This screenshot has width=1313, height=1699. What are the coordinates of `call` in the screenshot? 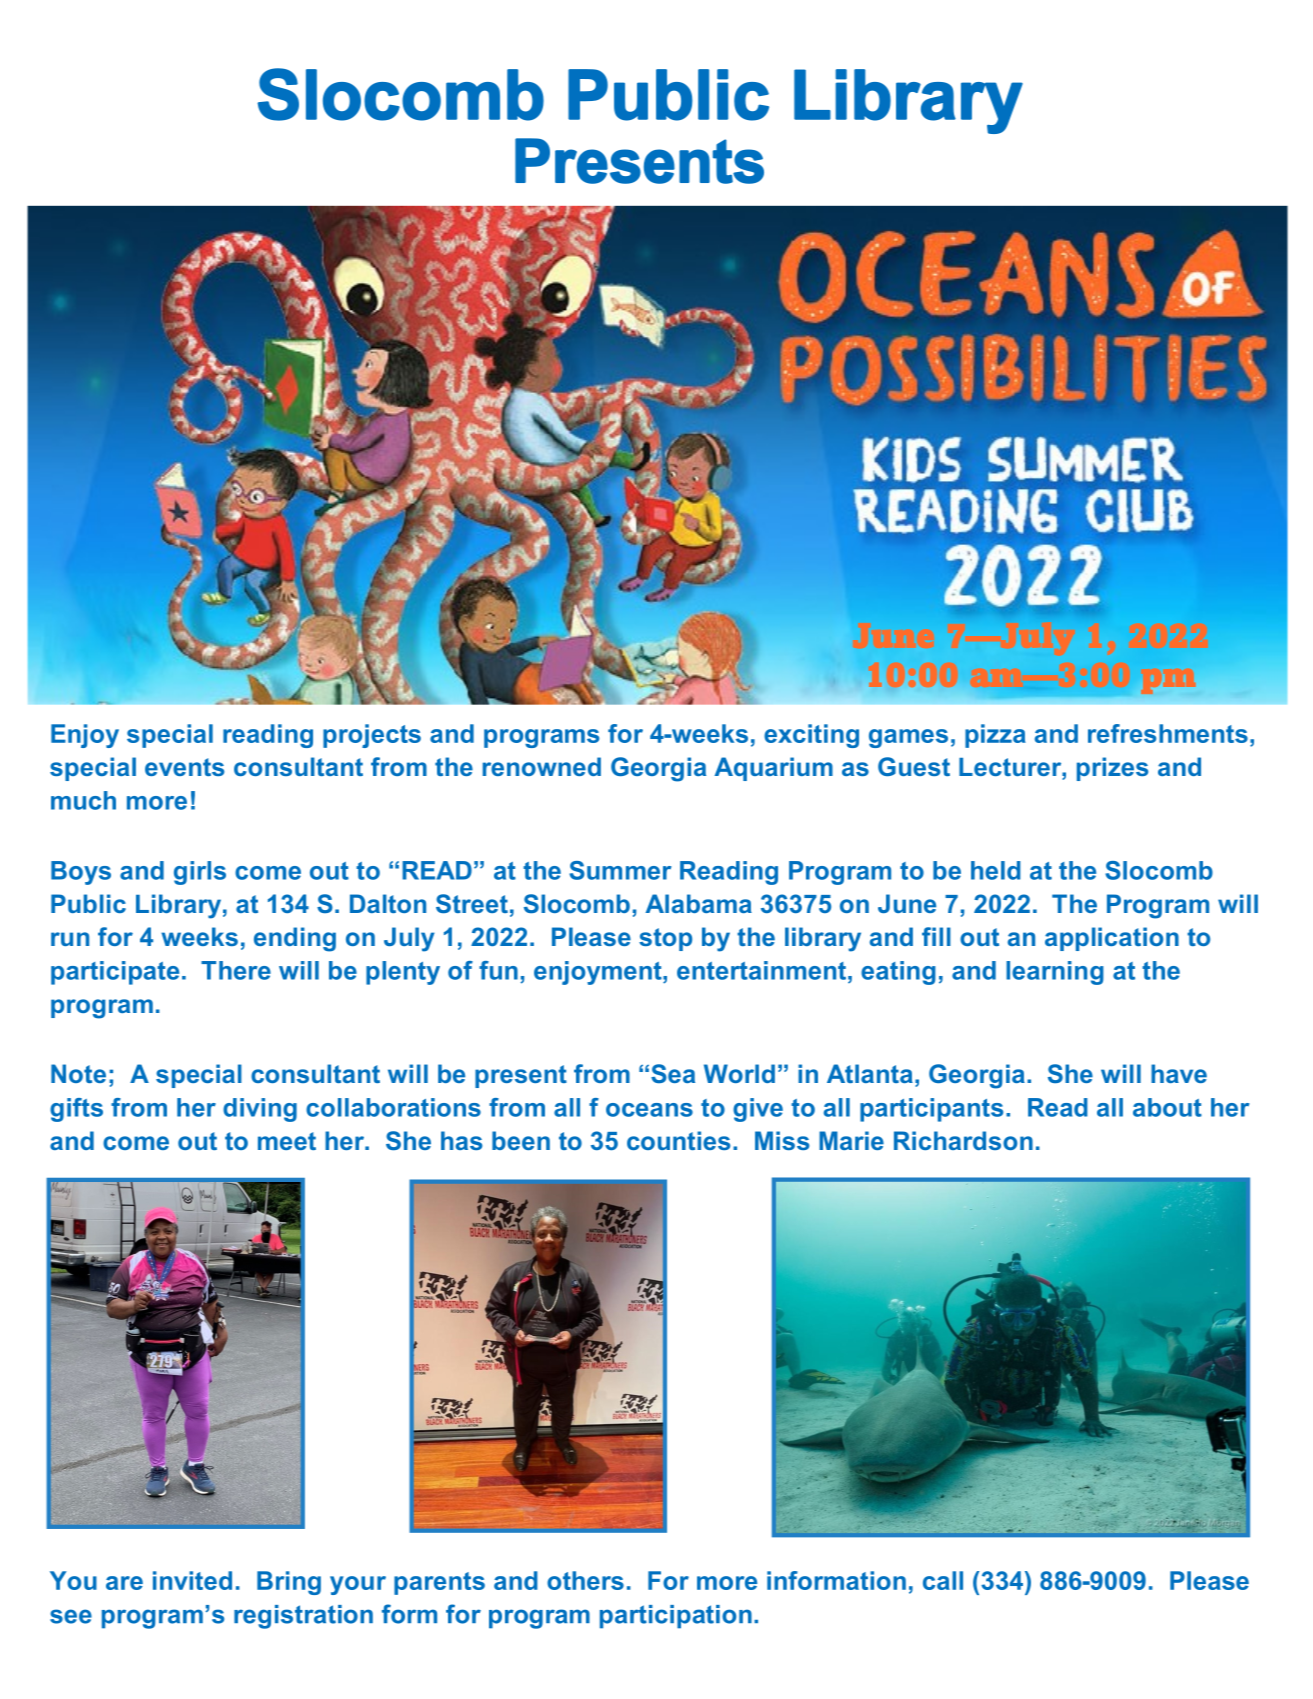 It's located at (943, 1580).
